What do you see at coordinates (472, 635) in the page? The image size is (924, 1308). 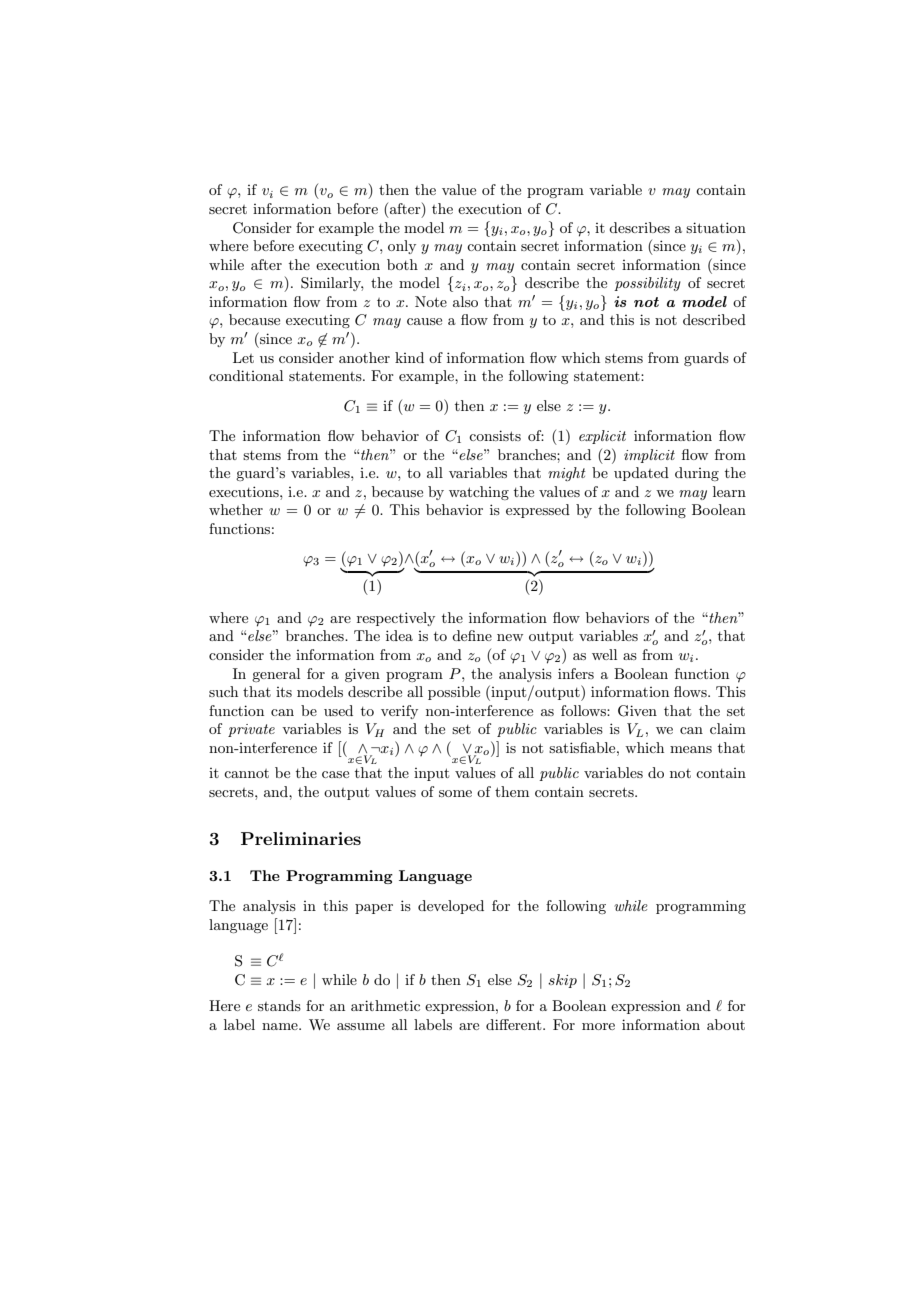 I see `define` at bounding box center [472, 635].
